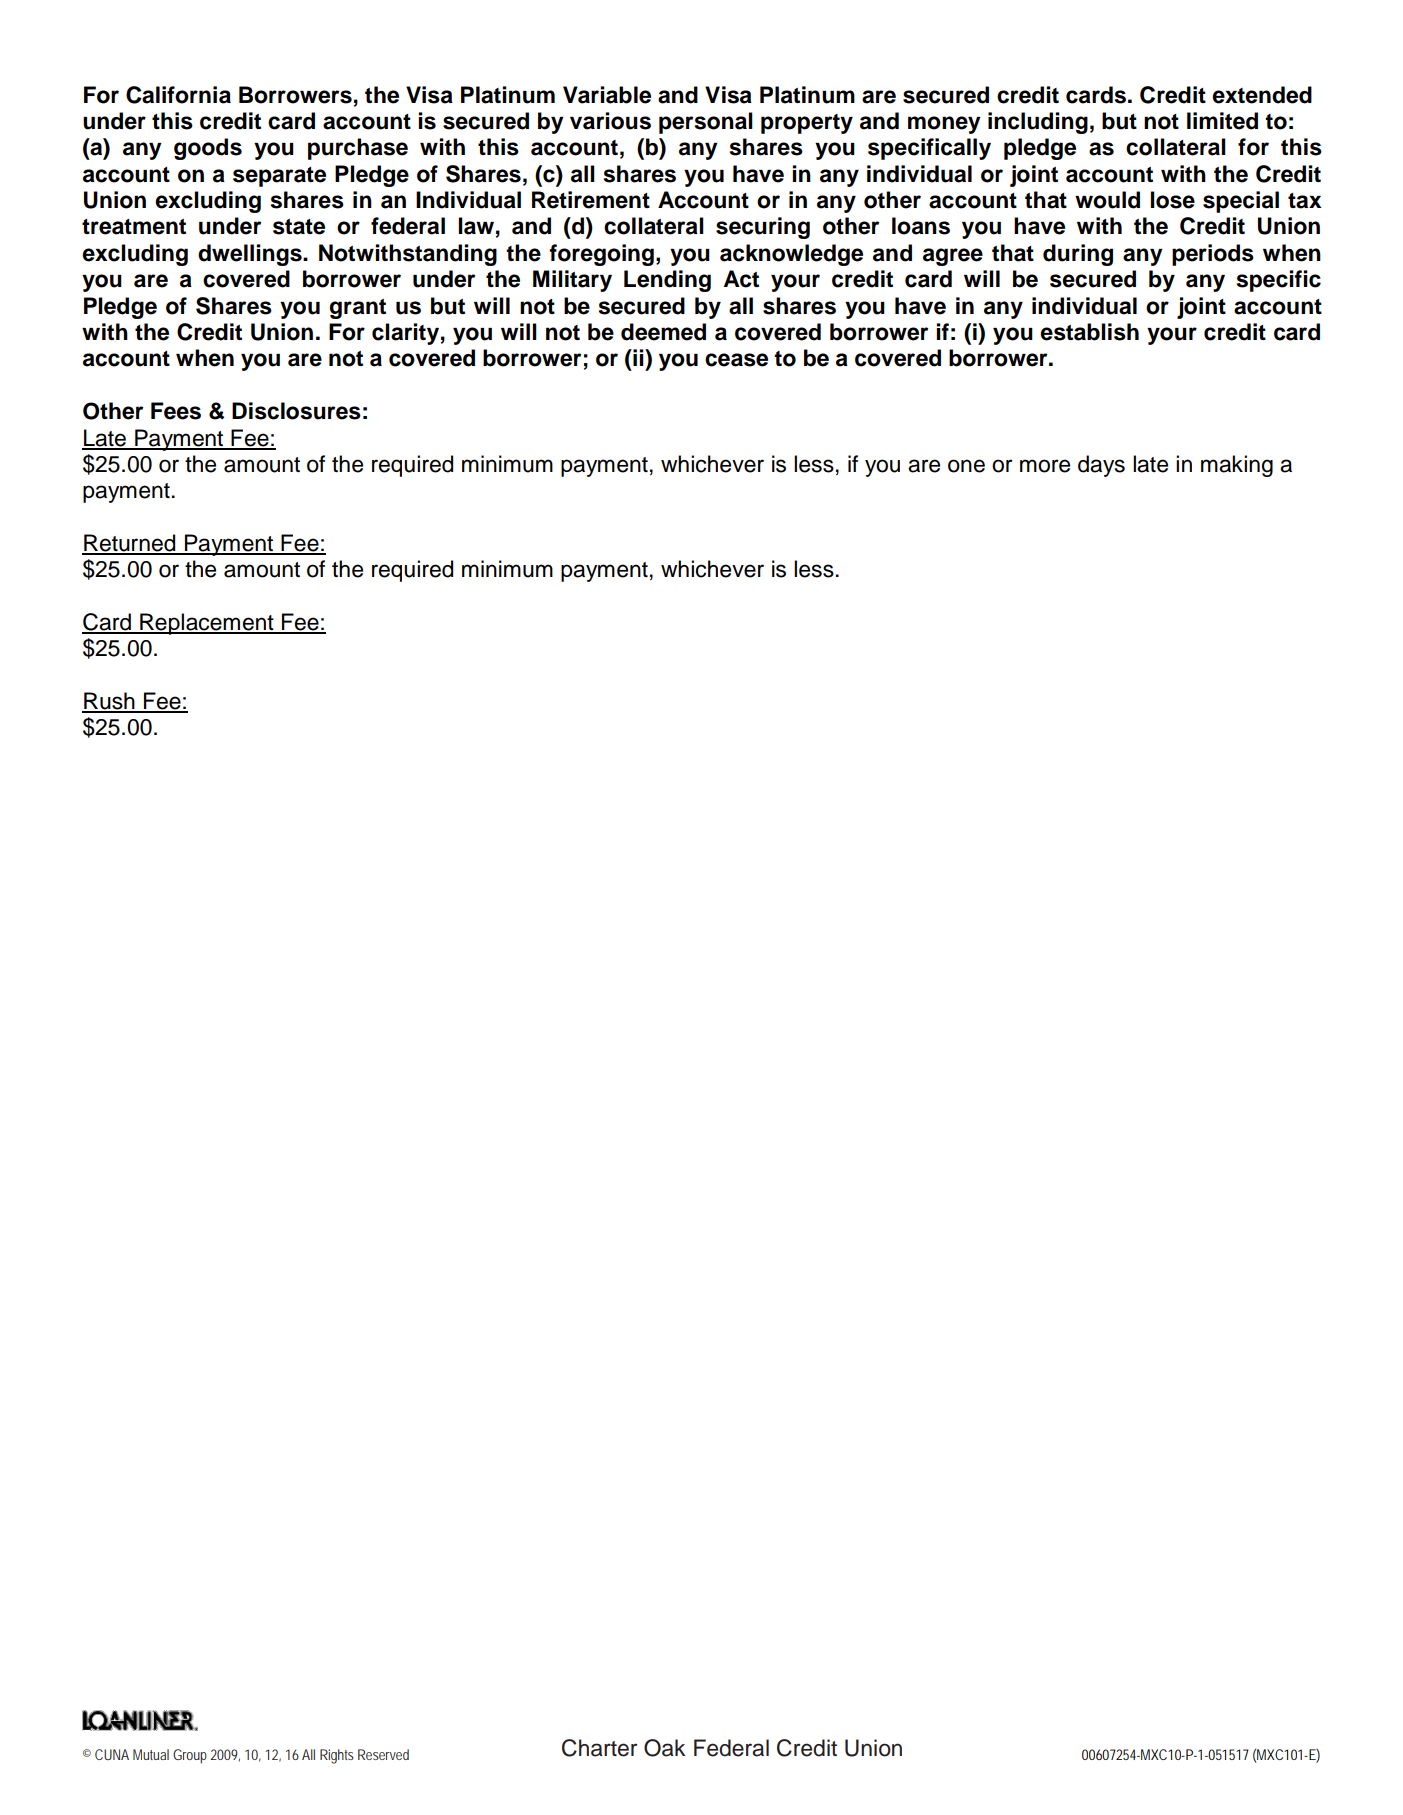 The image size is (1403, 1815). Describe the element at coordinates (665, 1748) in the document. I see `Oak` at that location.
